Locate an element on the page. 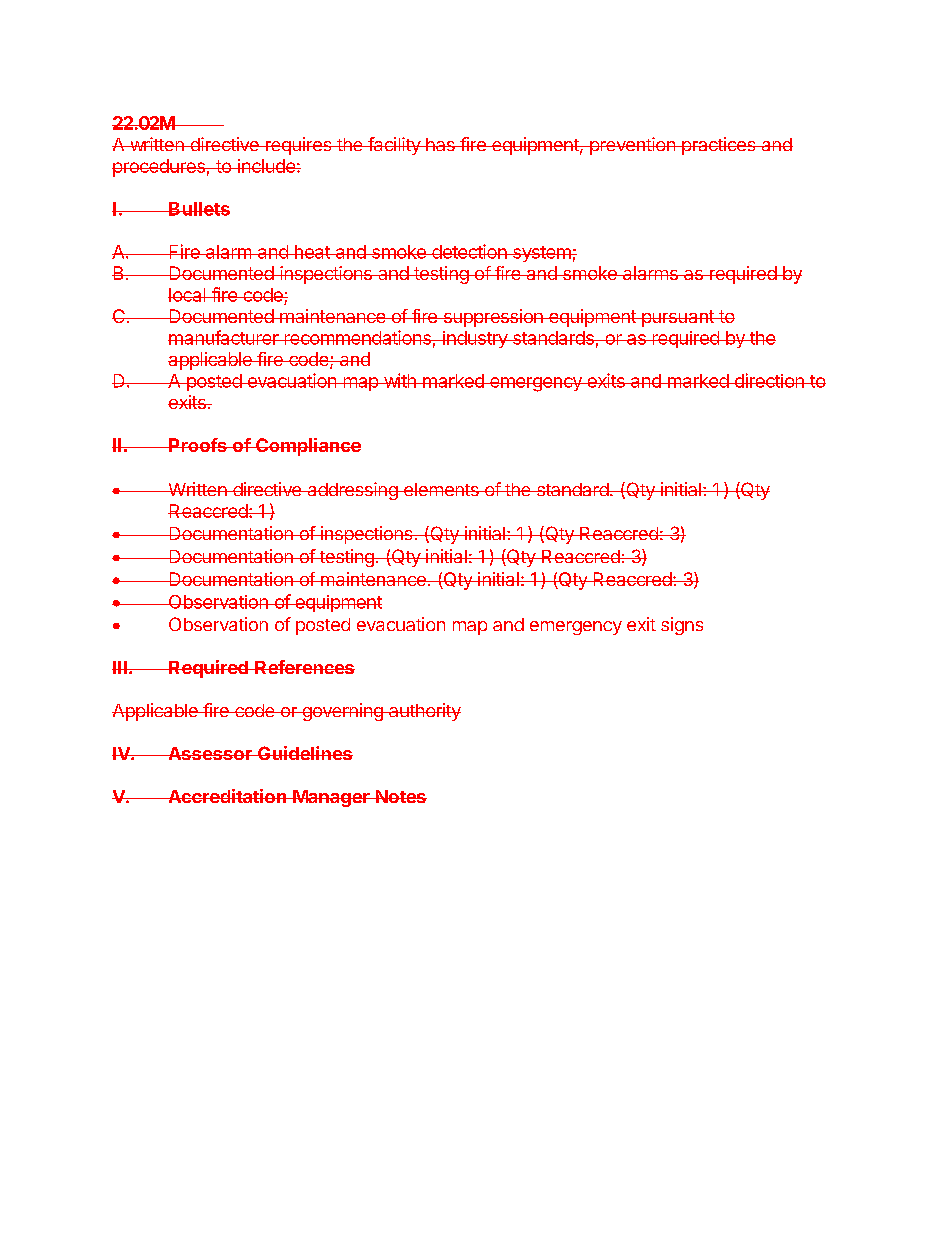 This image has height=1233, width=952. has is located at coordinates (440, 144).
